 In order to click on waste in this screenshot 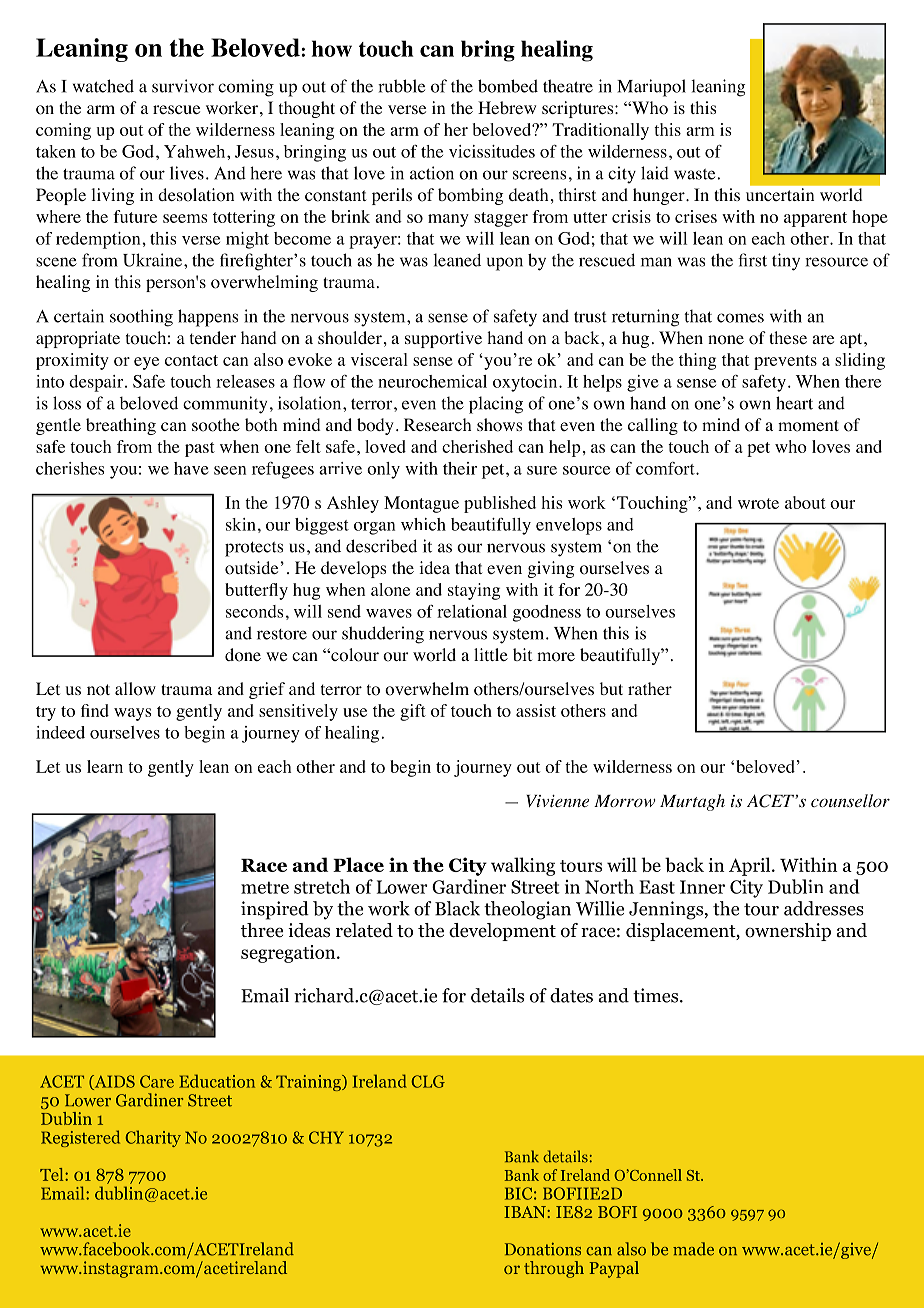, I will do `click(696, 174)`.
